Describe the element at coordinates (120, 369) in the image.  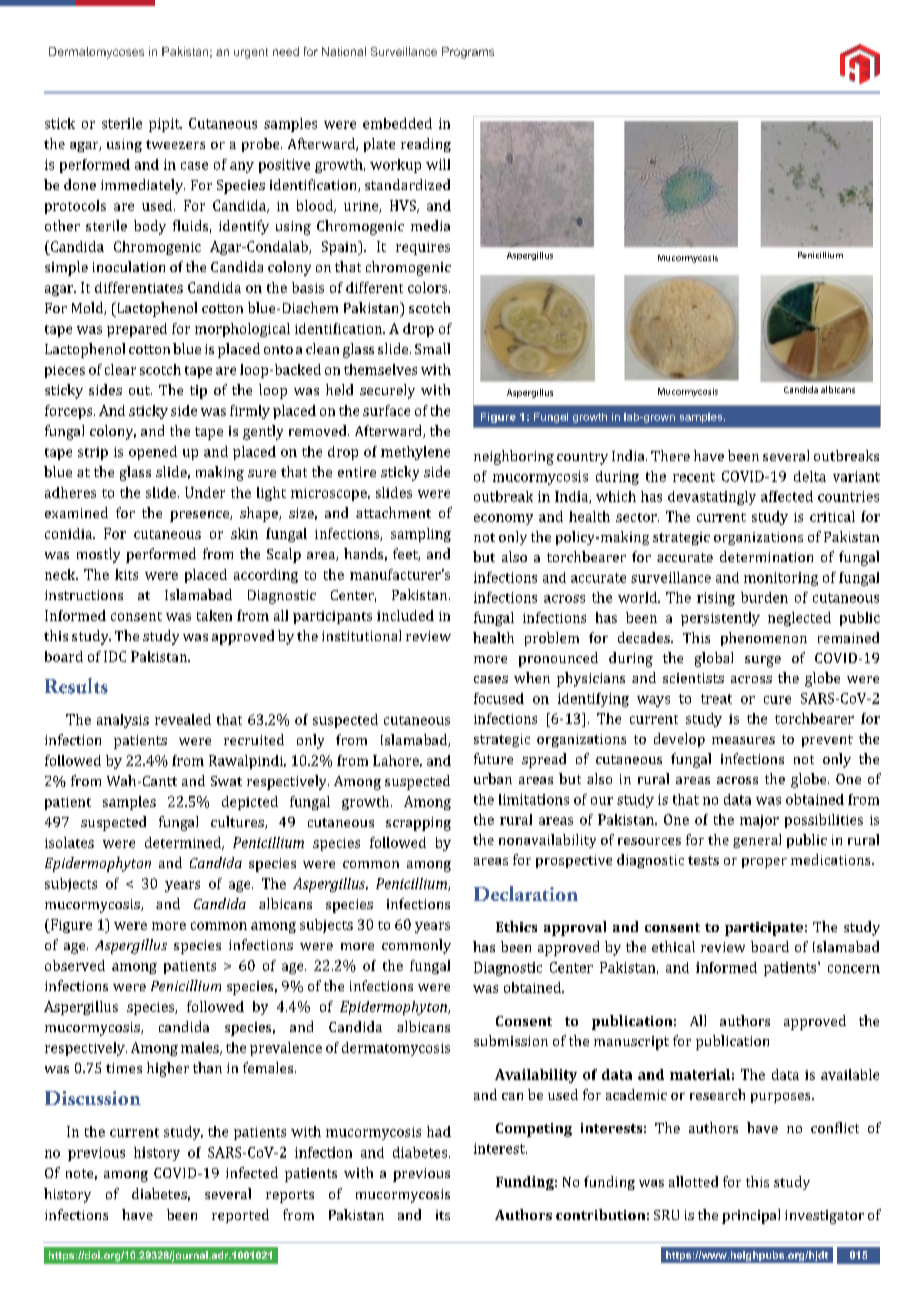
I see `clear` at that location.
